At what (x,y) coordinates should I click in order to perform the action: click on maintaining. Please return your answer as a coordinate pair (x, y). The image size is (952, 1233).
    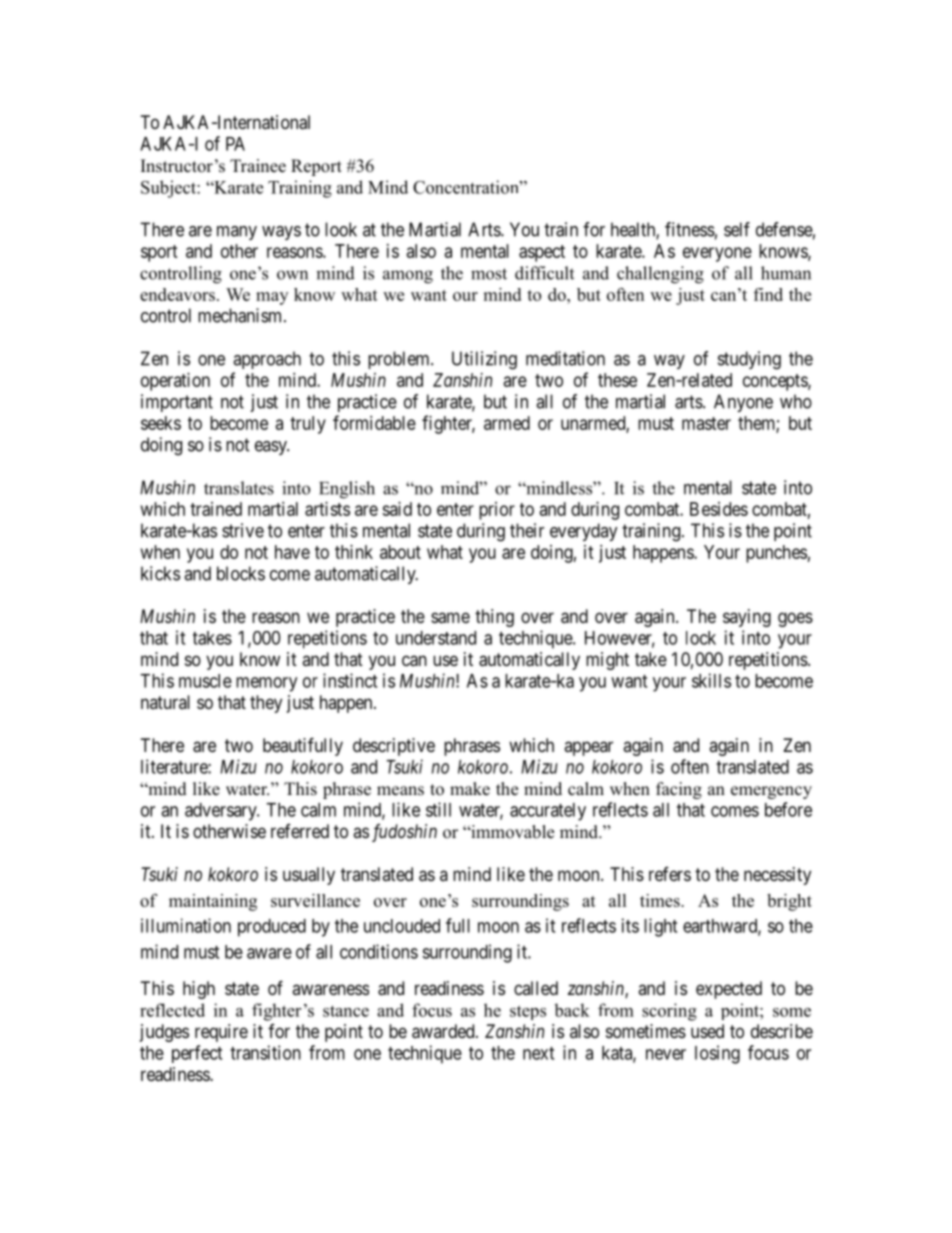
    Looking at the image, I should click on (213, 902).
